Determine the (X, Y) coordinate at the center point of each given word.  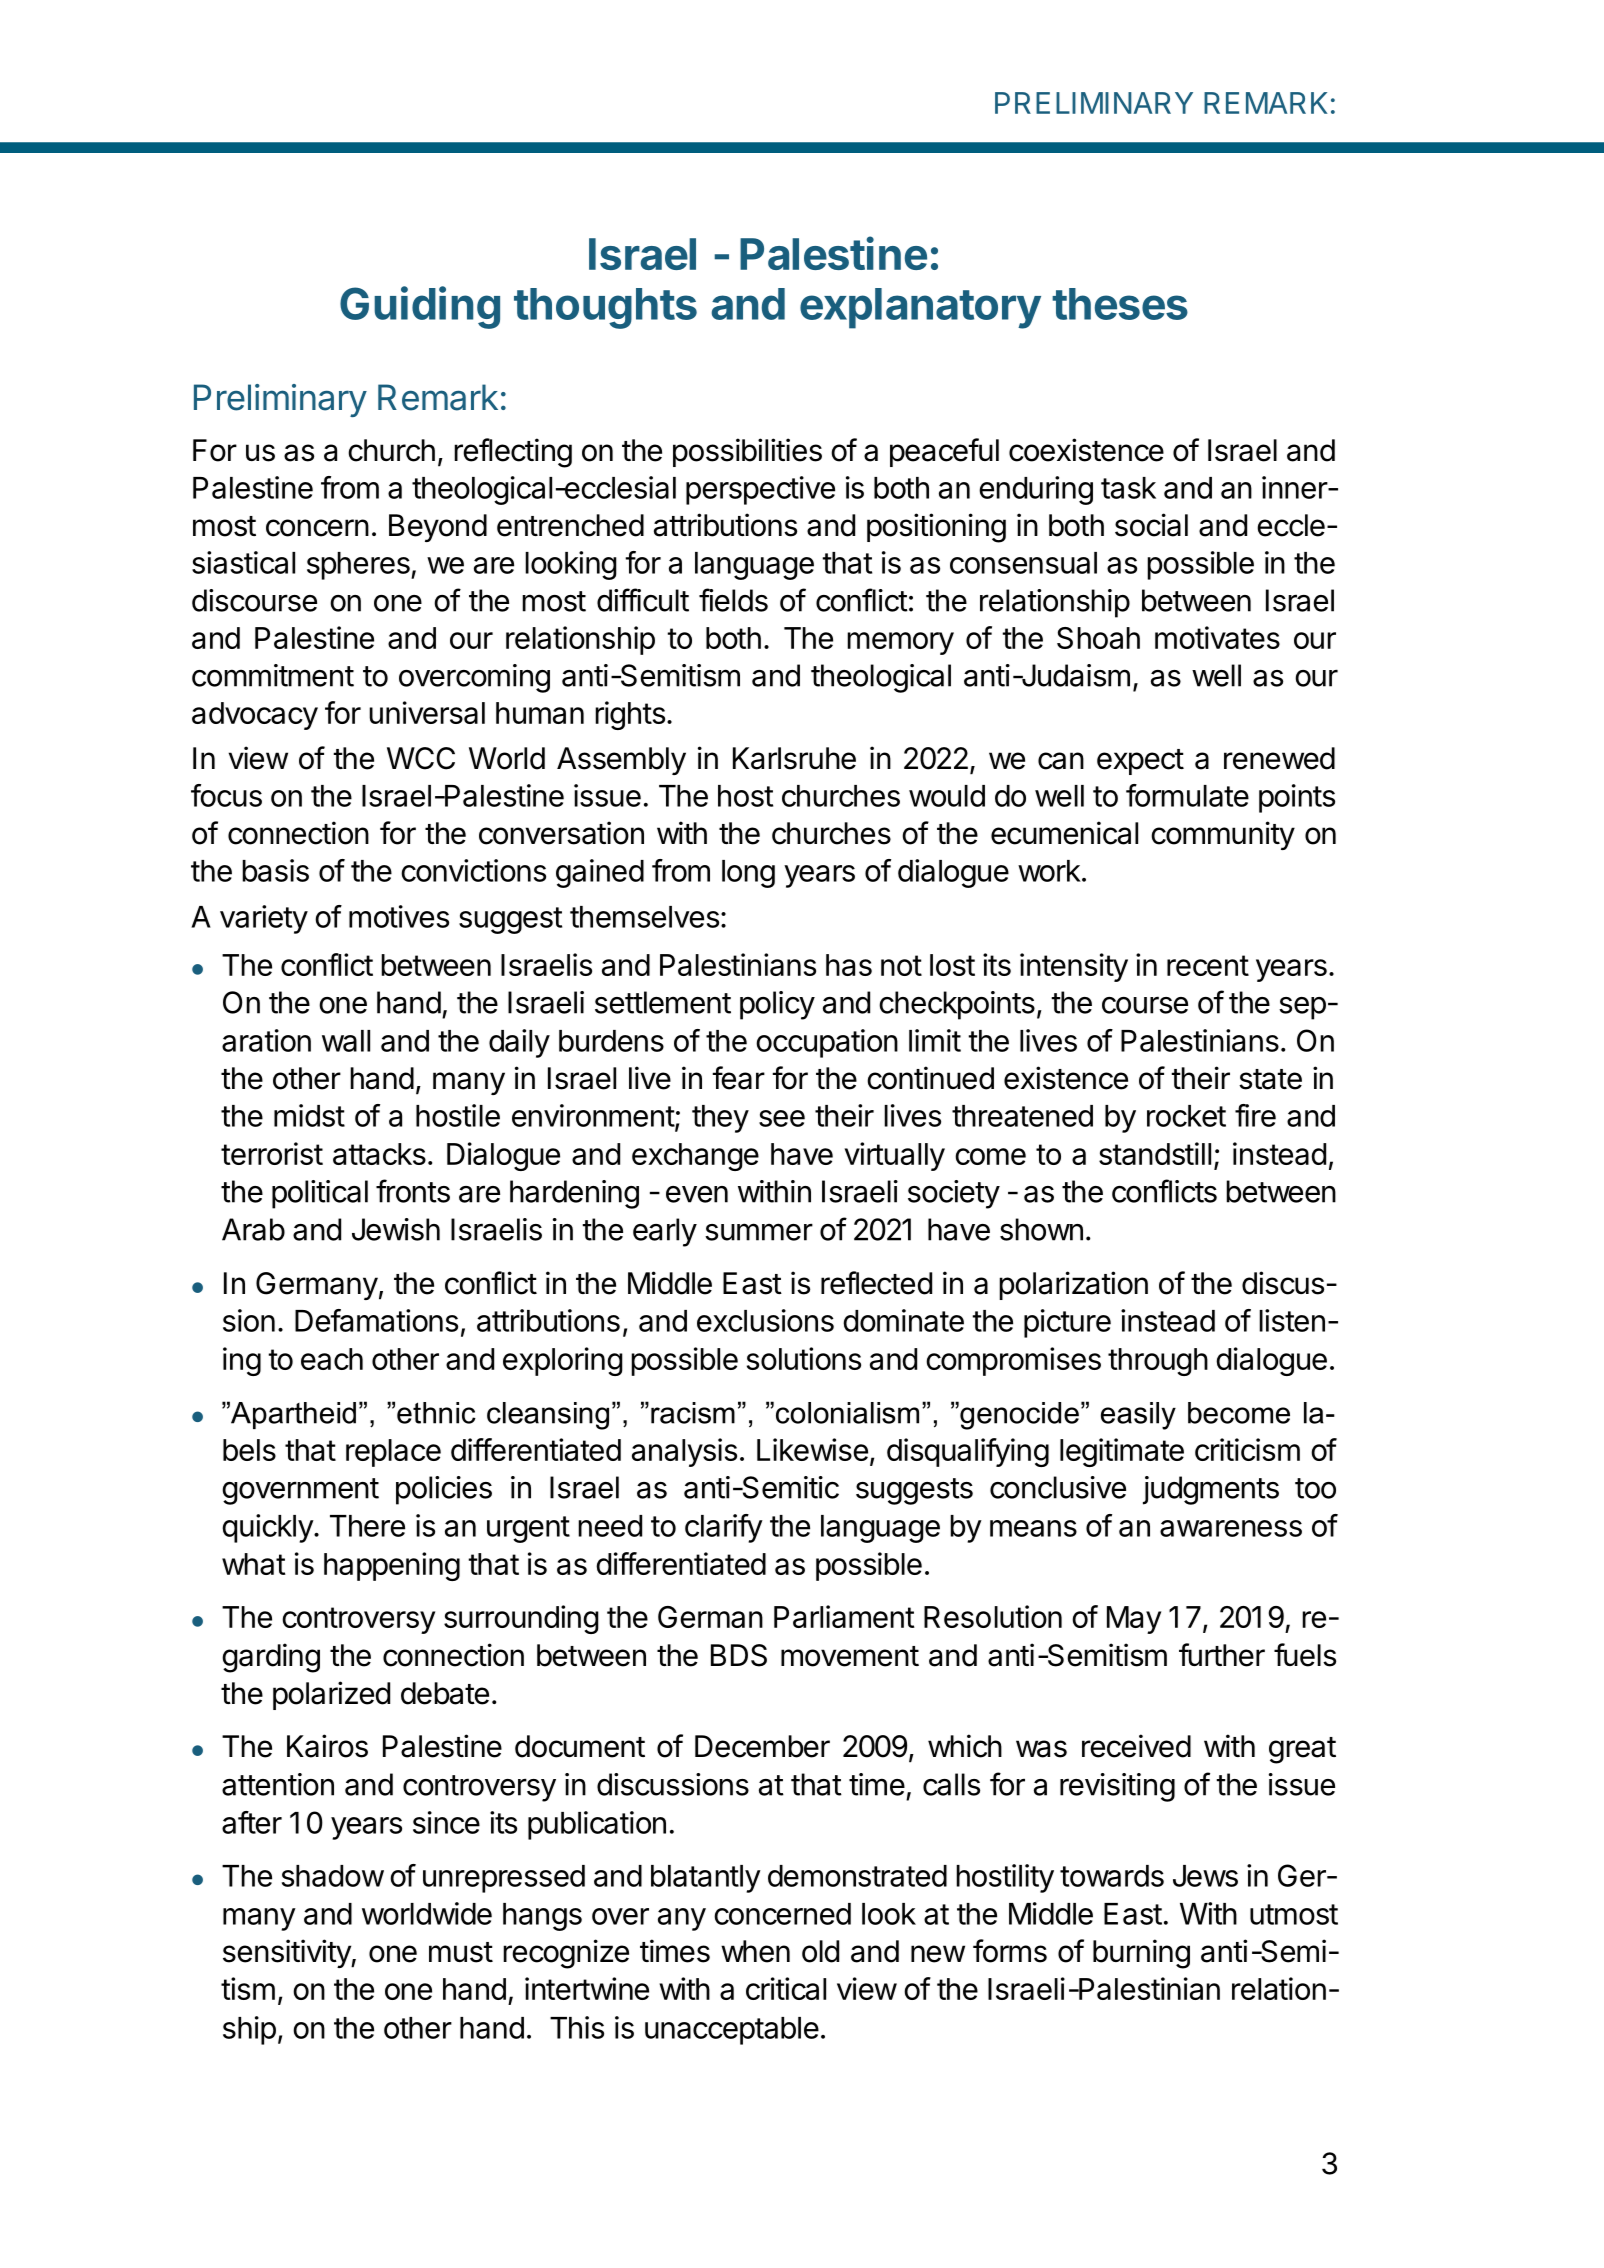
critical (786, 1988)
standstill (1155, 1153)
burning (1141, 1954)
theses (1120, 304)
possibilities (747, 452)
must (461, 1952)
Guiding (420, 307)
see (782, 1118)
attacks (379, 1154)
